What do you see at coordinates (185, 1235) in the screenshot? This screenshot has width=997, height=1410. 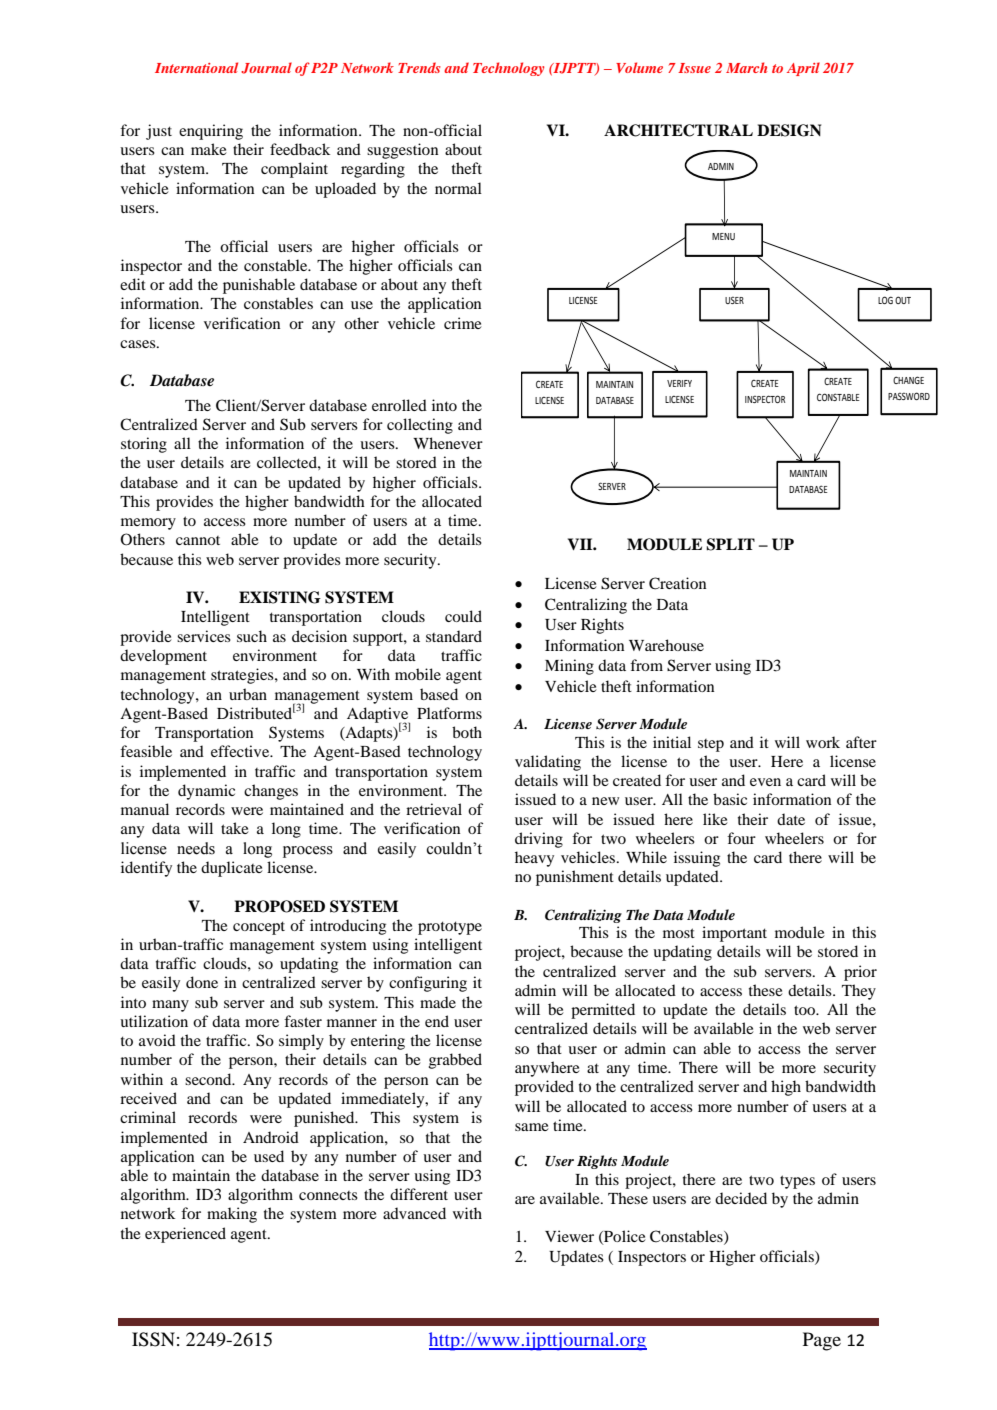 I see `experienced` at bounding box center [185, 1235].
